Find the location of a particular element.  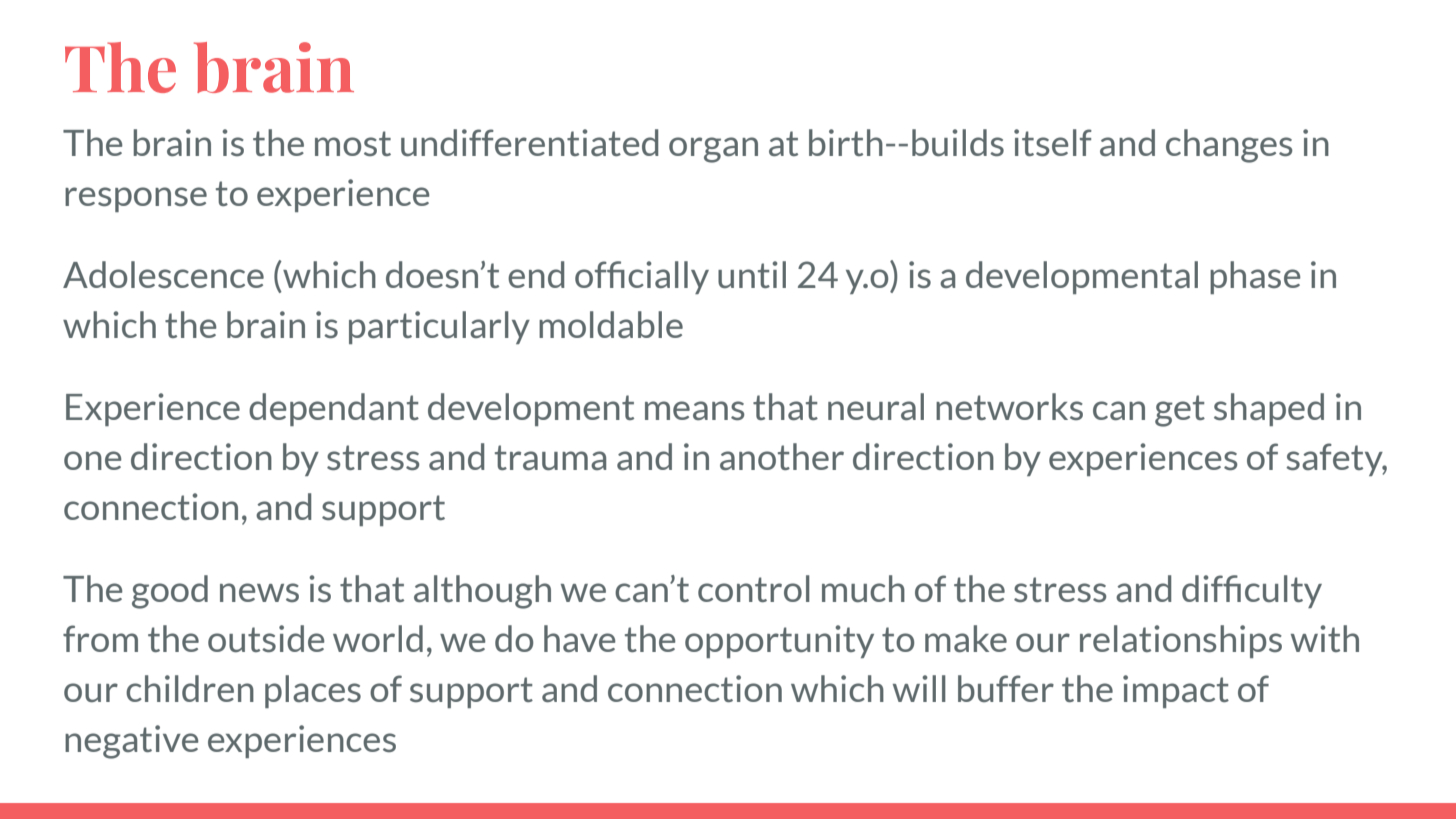

changes is located at coordinates (1229, 146).
